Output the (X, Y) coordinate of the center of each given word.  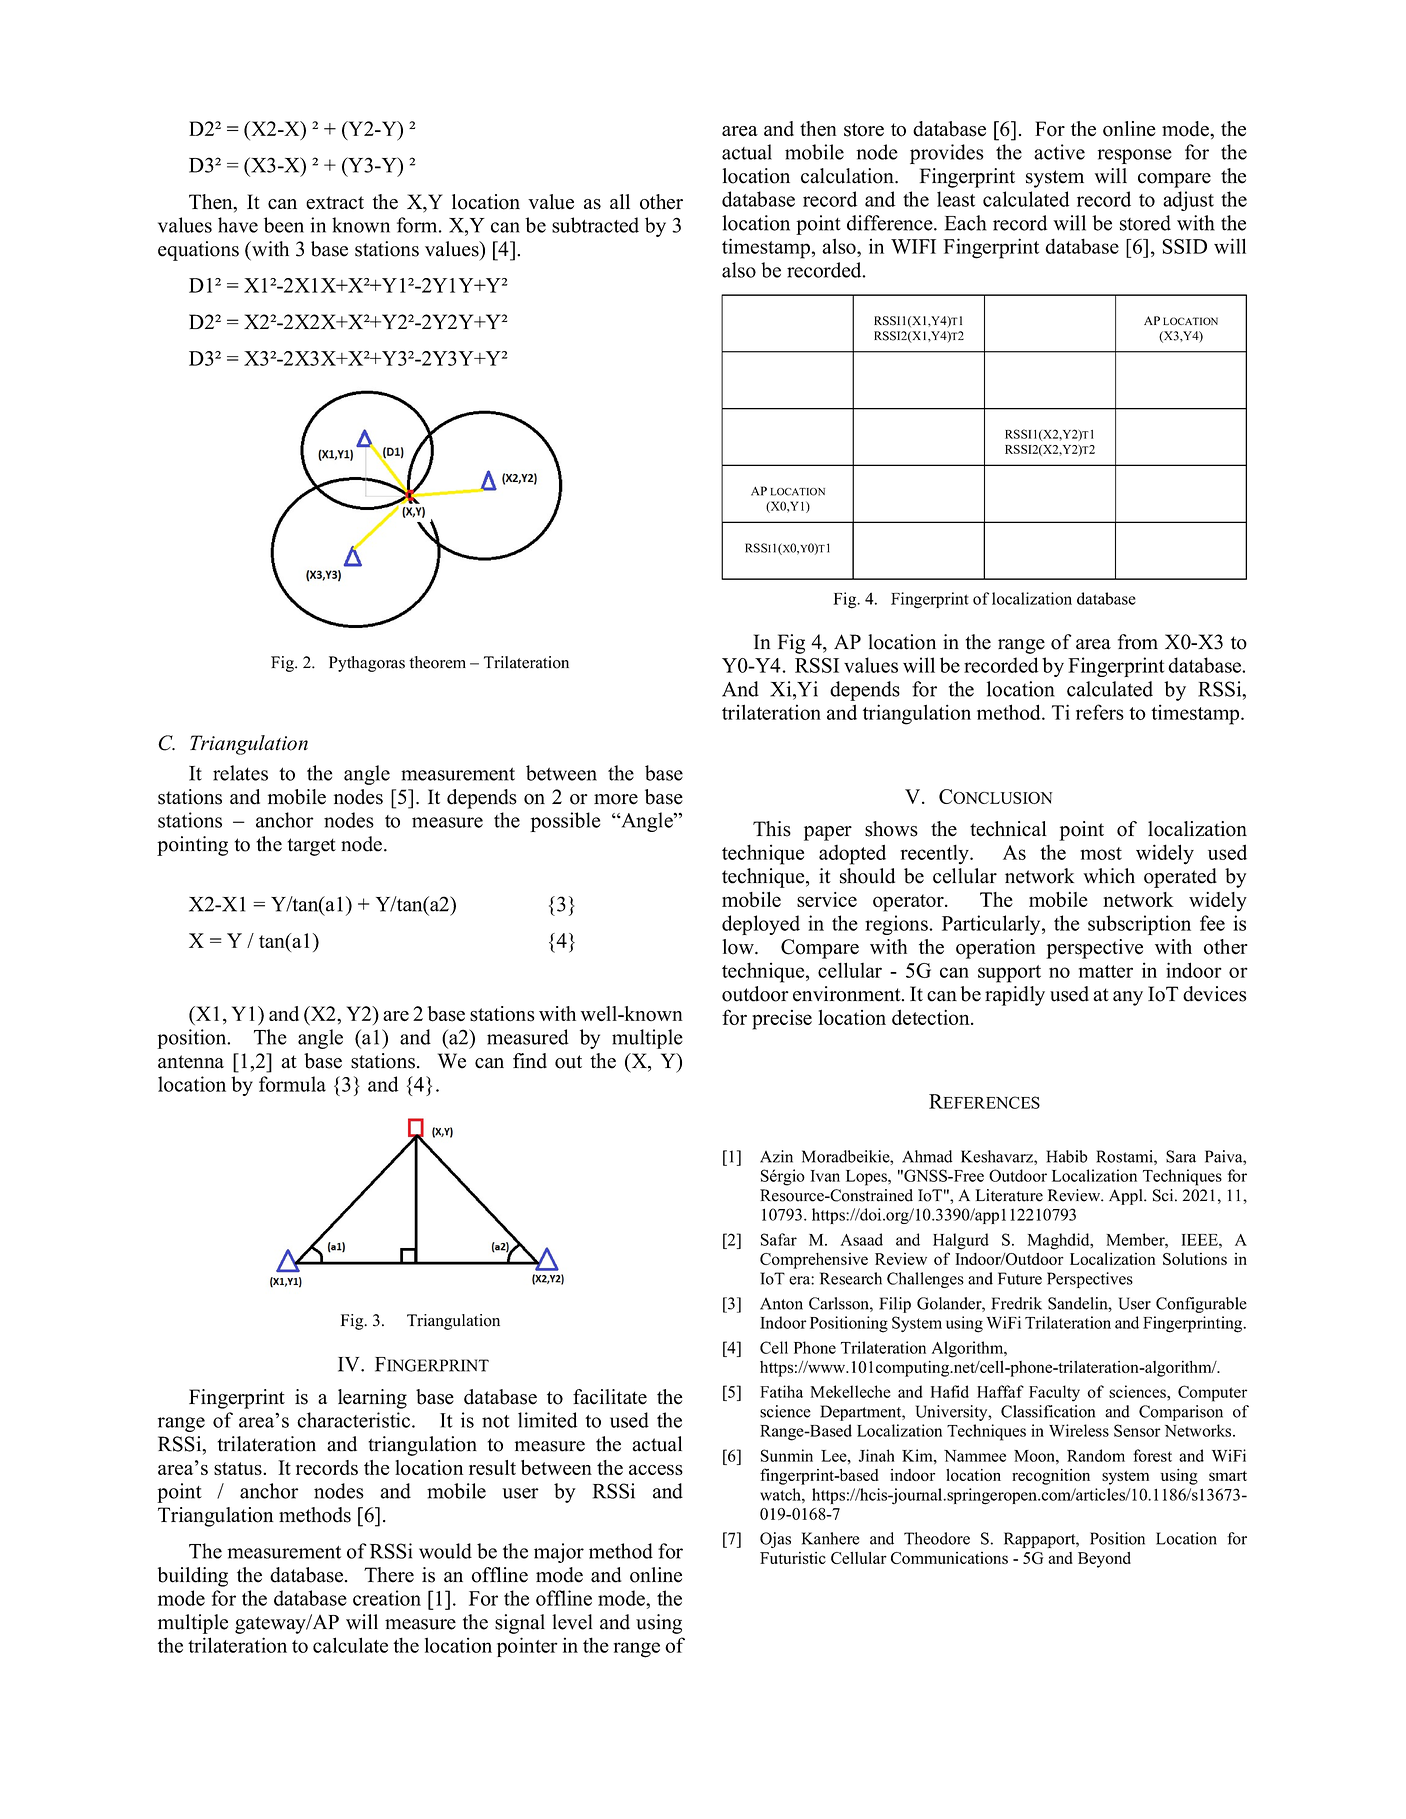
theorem (437, 662)
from (1138, 642)
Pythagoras (367, 664)
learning (372, 1399)
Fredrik (1016, 1303)
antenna (191, 1062)
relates (240, 773)
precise (782, 1020)
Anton (781, 1304)
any (1128, 998)
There (389, 1575)
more (616, 799)
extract (335, 203)
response (1135, 156)
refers (1100, 712)
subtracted (595, 225)
